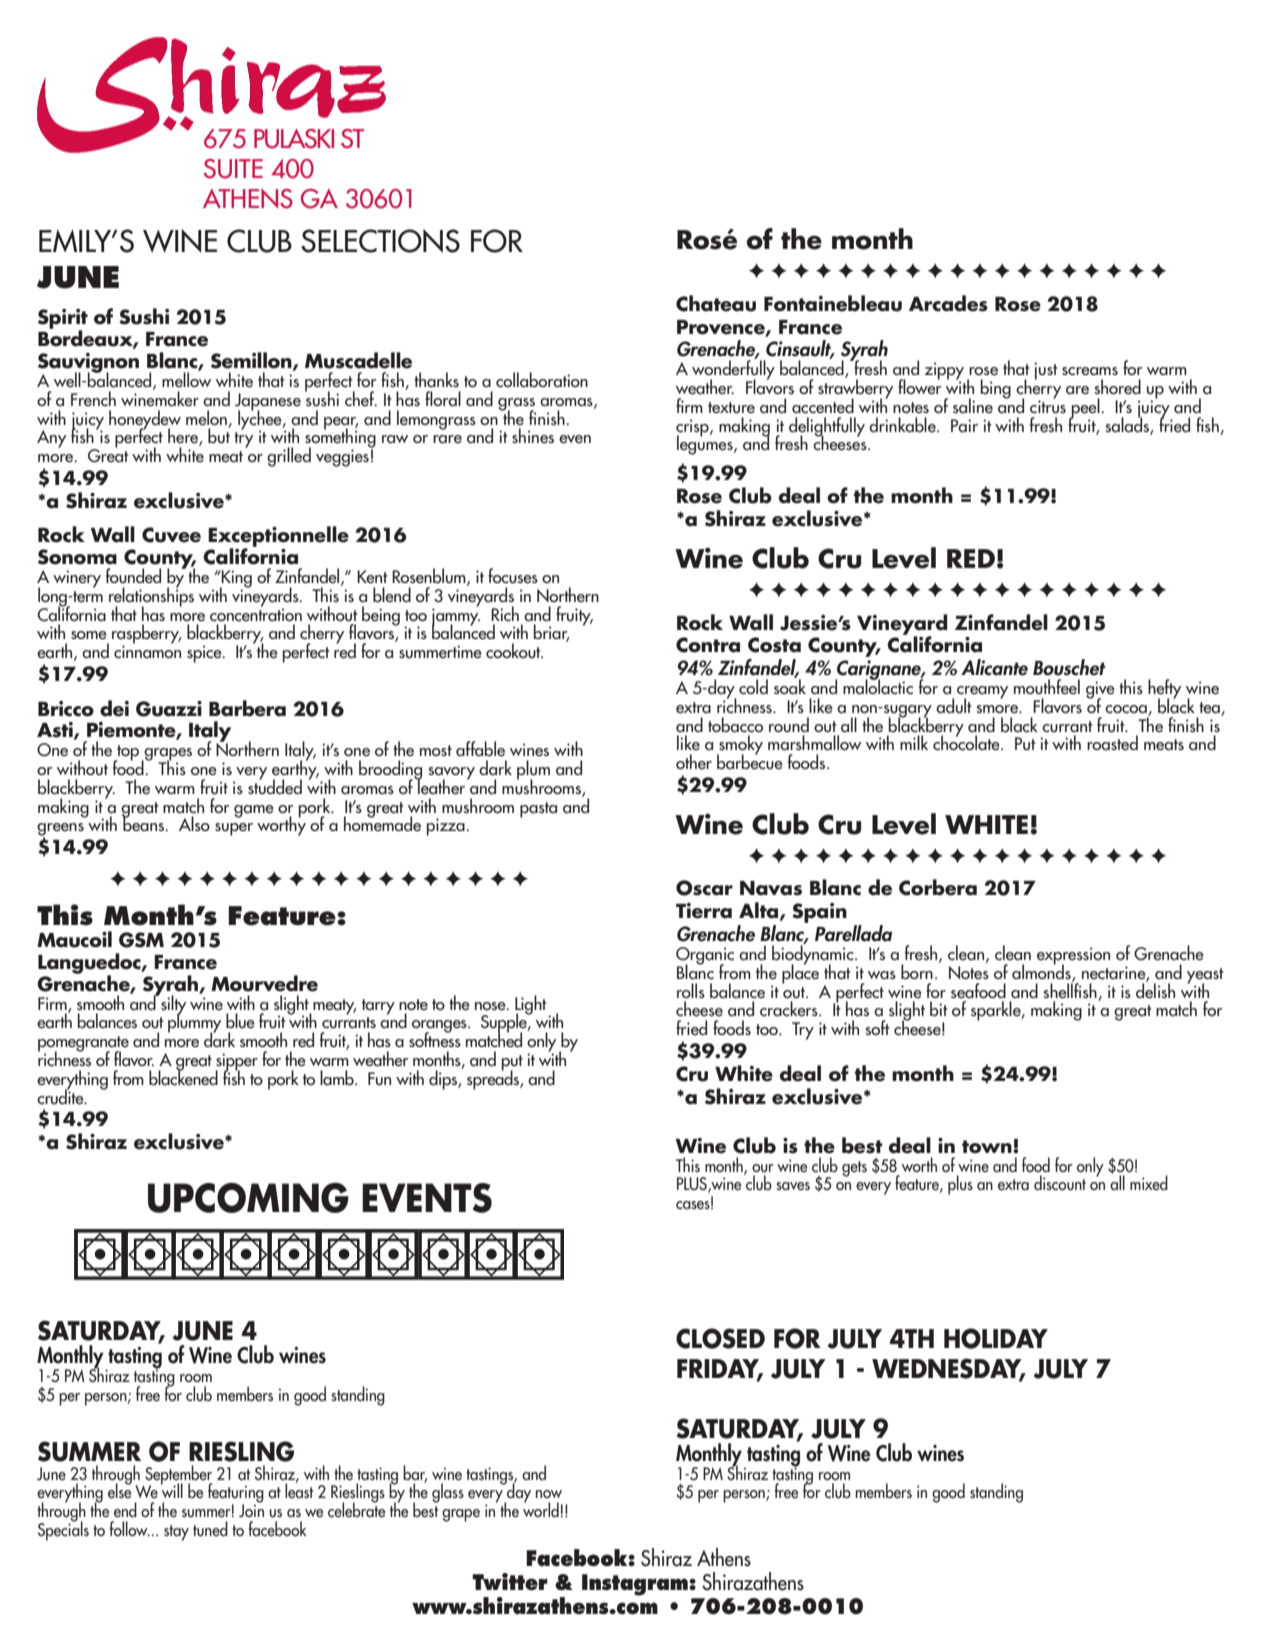 The height and width of the document is (1652, 1277). Describe the element at coordinates (176, 1533) in the document. I see `stay` at that location.
